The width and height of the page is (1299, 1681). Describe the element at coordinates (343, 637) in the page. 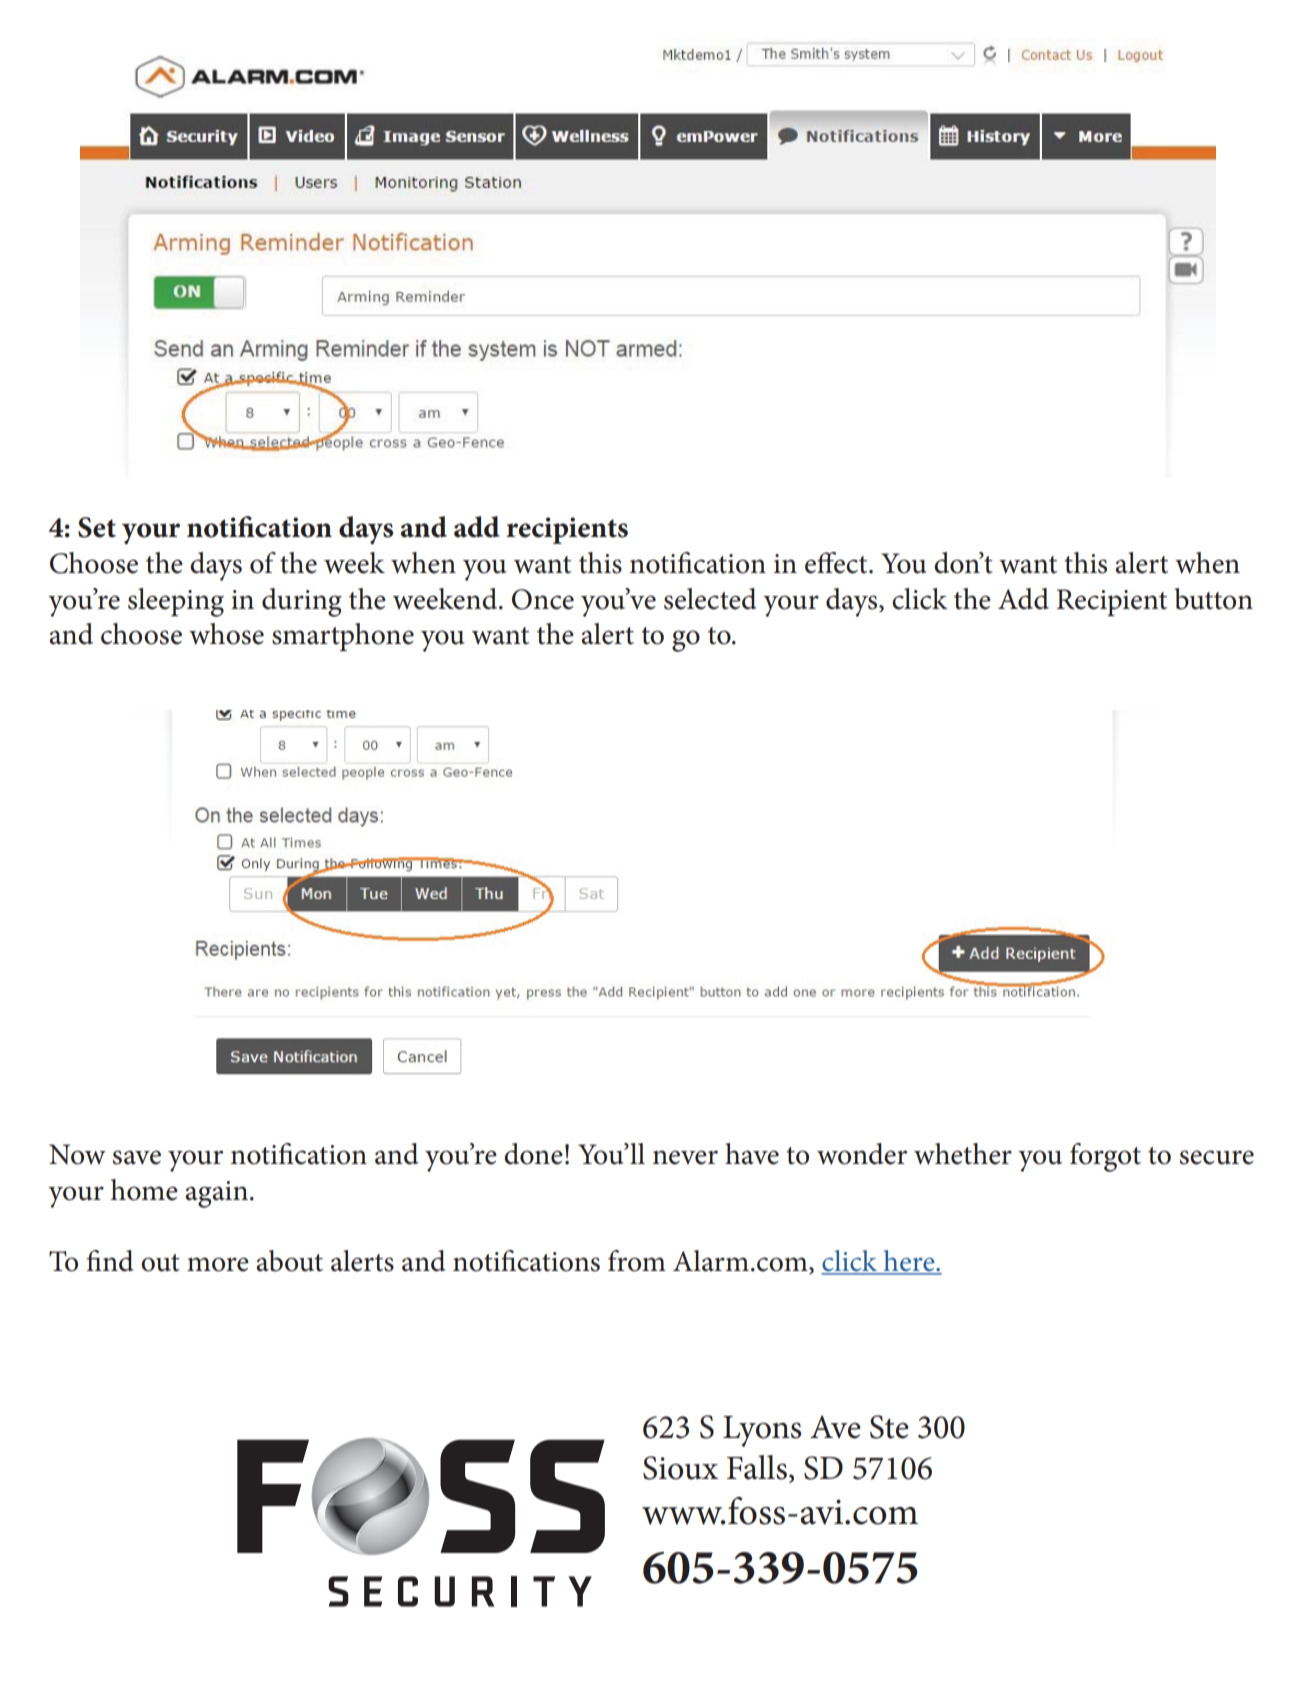

I see `smartphone` at that location.
